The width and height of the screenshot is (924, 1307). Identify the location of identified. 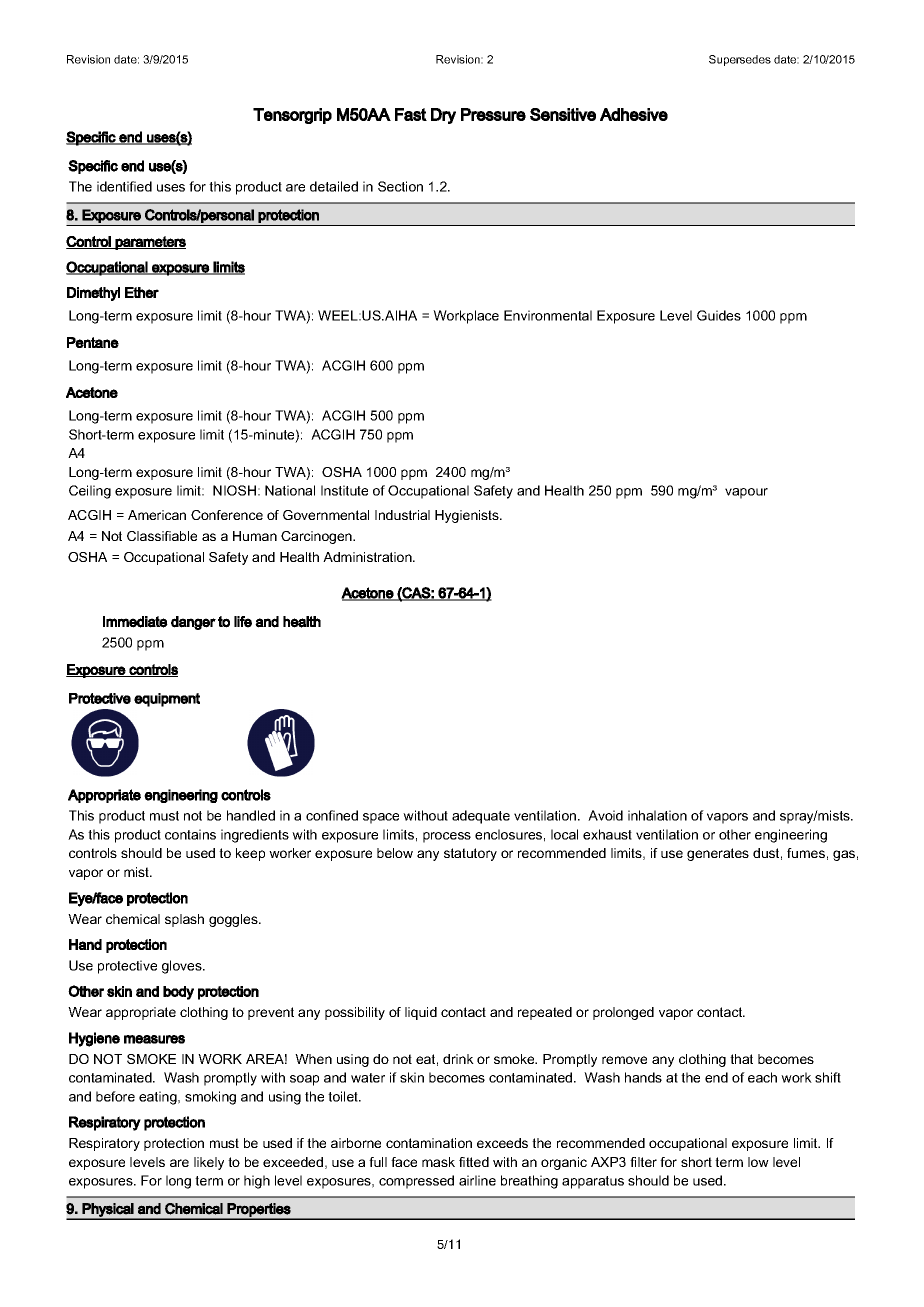
(124, 186).
